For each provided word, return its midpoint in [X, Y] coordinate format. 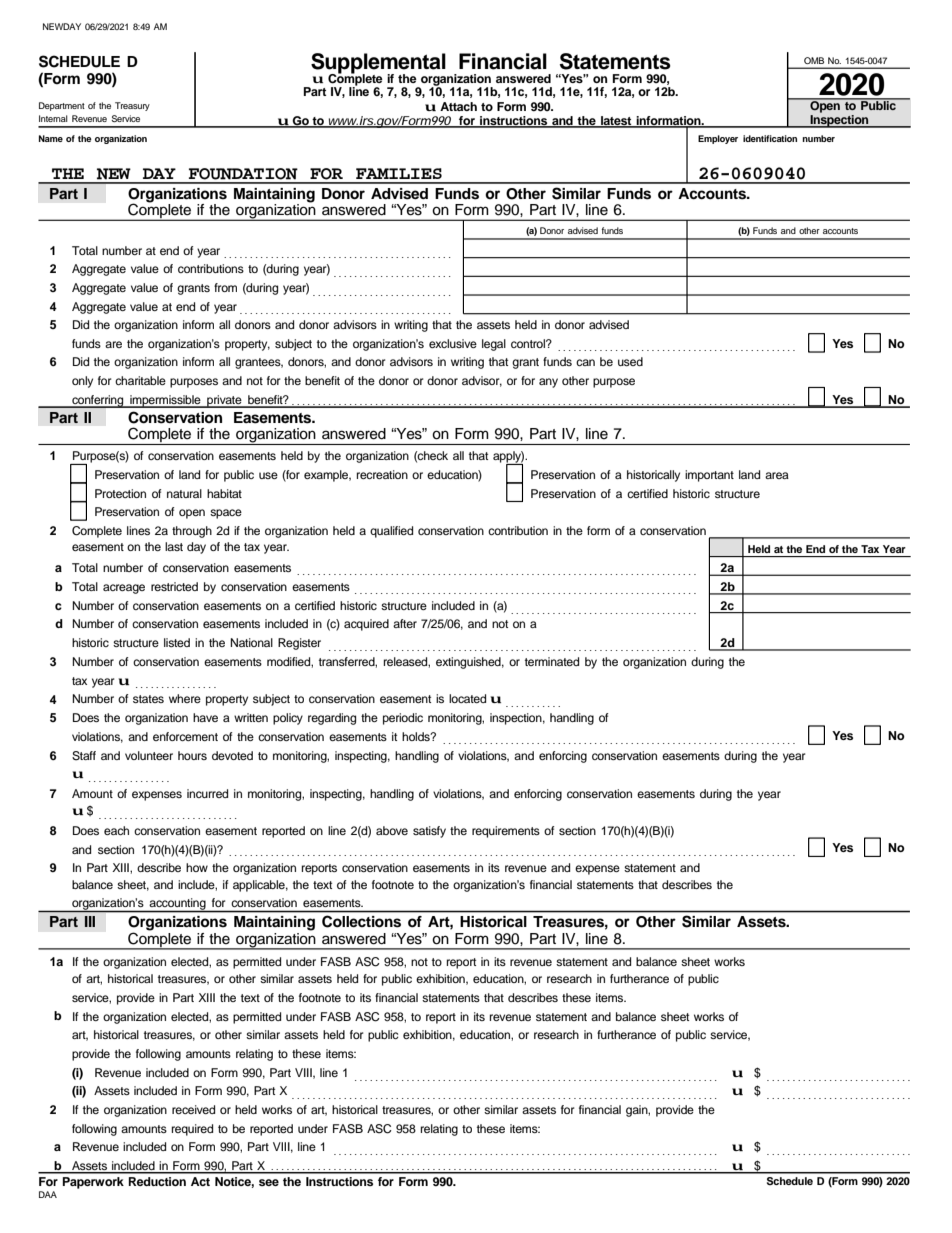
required [192, 1130]
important [709, 476]
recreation [382, 474]
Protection [120, 493]
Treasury [132, 106]
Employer [718, 139]
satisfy [429, 832]
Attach [458, 106]
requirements [506, 832]
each [116, 830]
